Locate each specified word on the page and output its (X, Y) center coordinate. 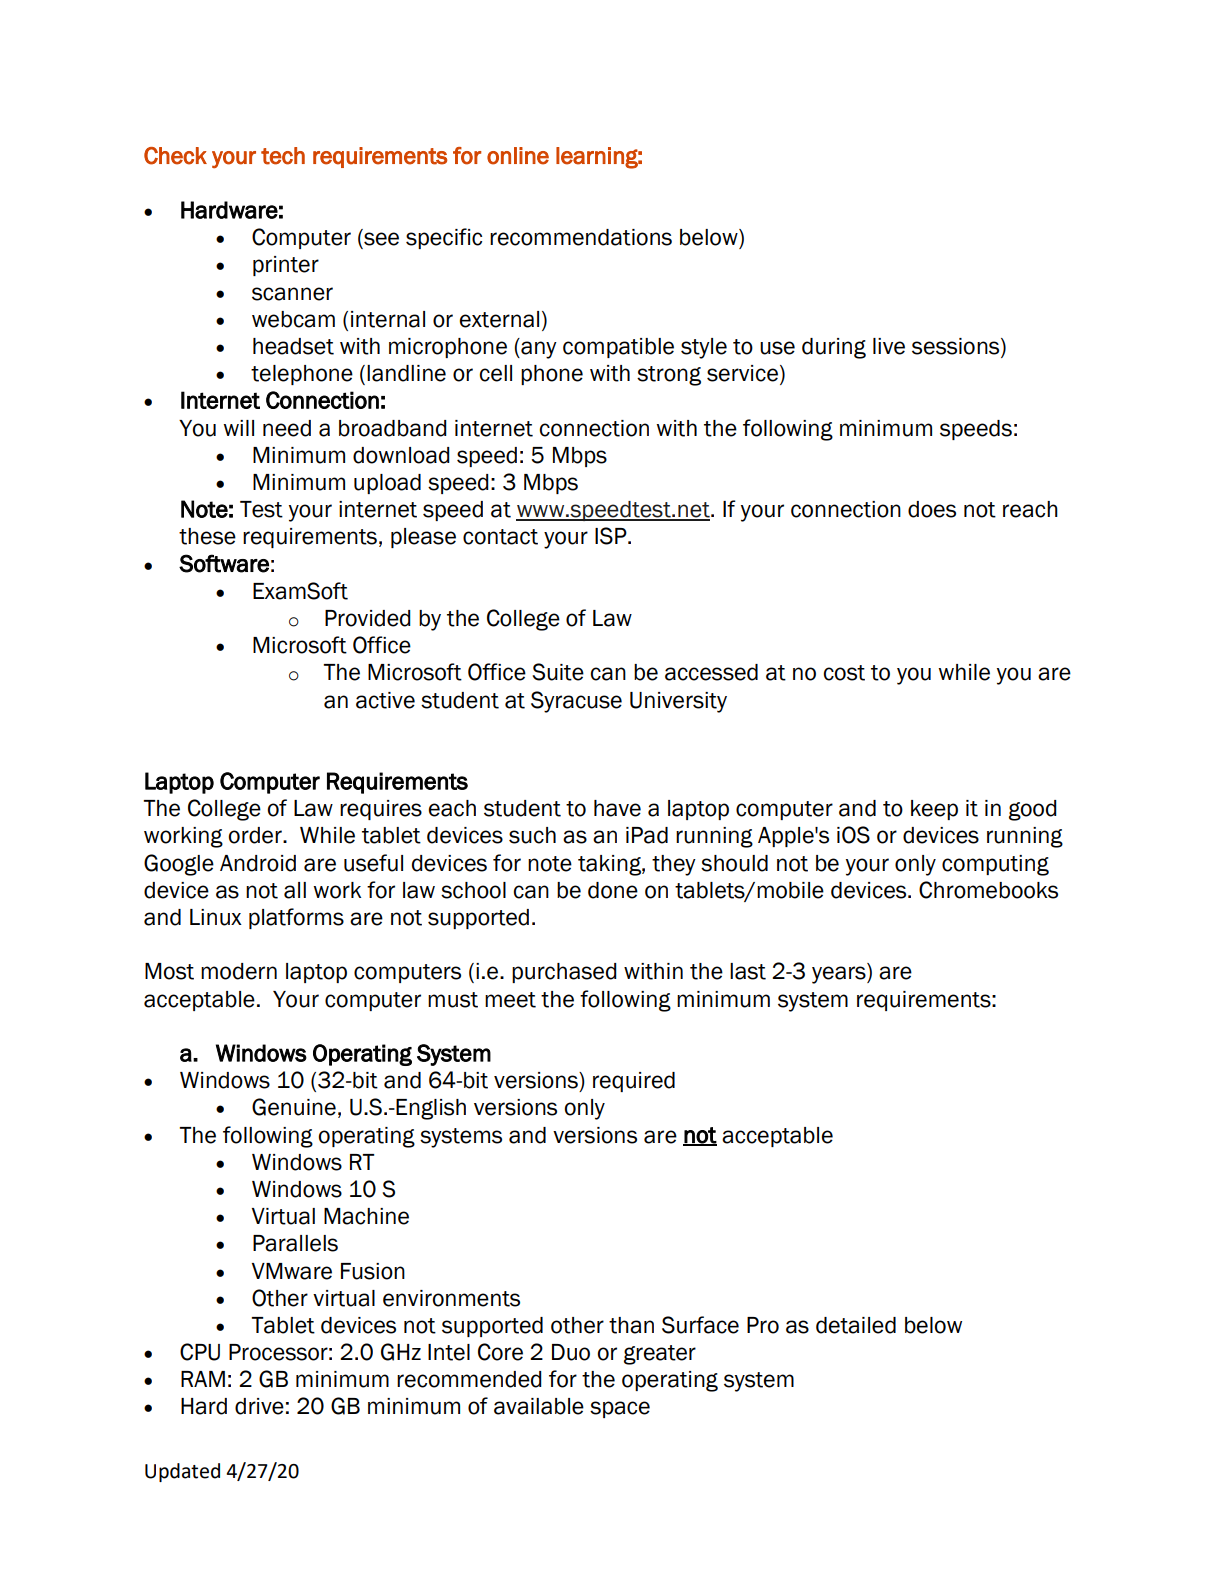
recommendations (581, 237)
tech (283, 156)
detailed (856, 1325)
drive (259, 1406)
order (256, 835)
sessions (957, 347)
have (617, 808)
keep (934, 810)
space (620, 1409)
